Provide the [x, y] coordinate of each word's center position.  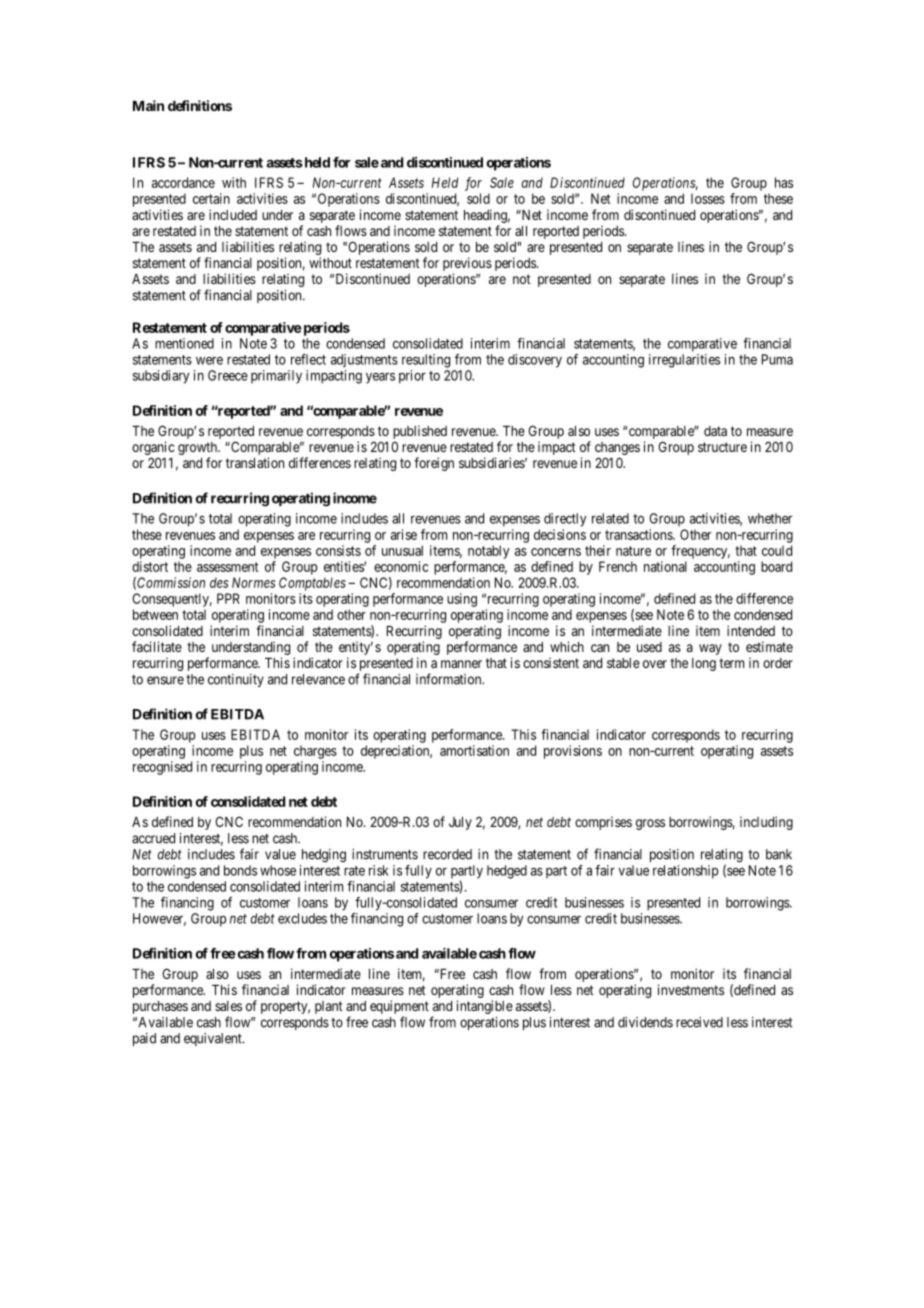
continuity [236, 680]
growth [198, 450]
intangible [485, 1007]
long [704, 664]
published [420, 433]
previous [467, 265]
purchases [160, 1007]
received [699, 1022]
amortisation [474, 750]
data [715, 431]
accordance [183, 182]
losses [708, 198]
